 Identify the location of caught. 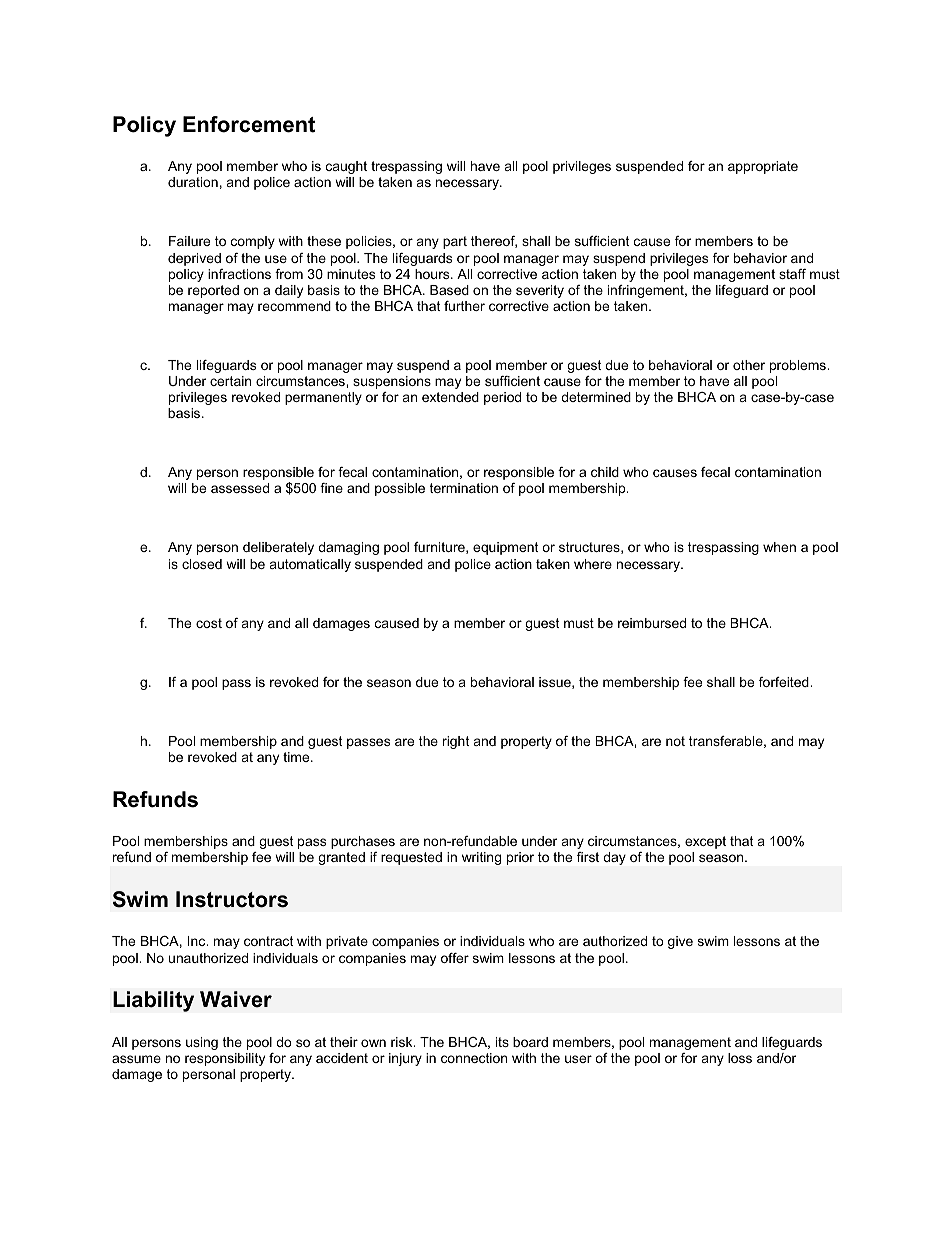
(346, 167).
